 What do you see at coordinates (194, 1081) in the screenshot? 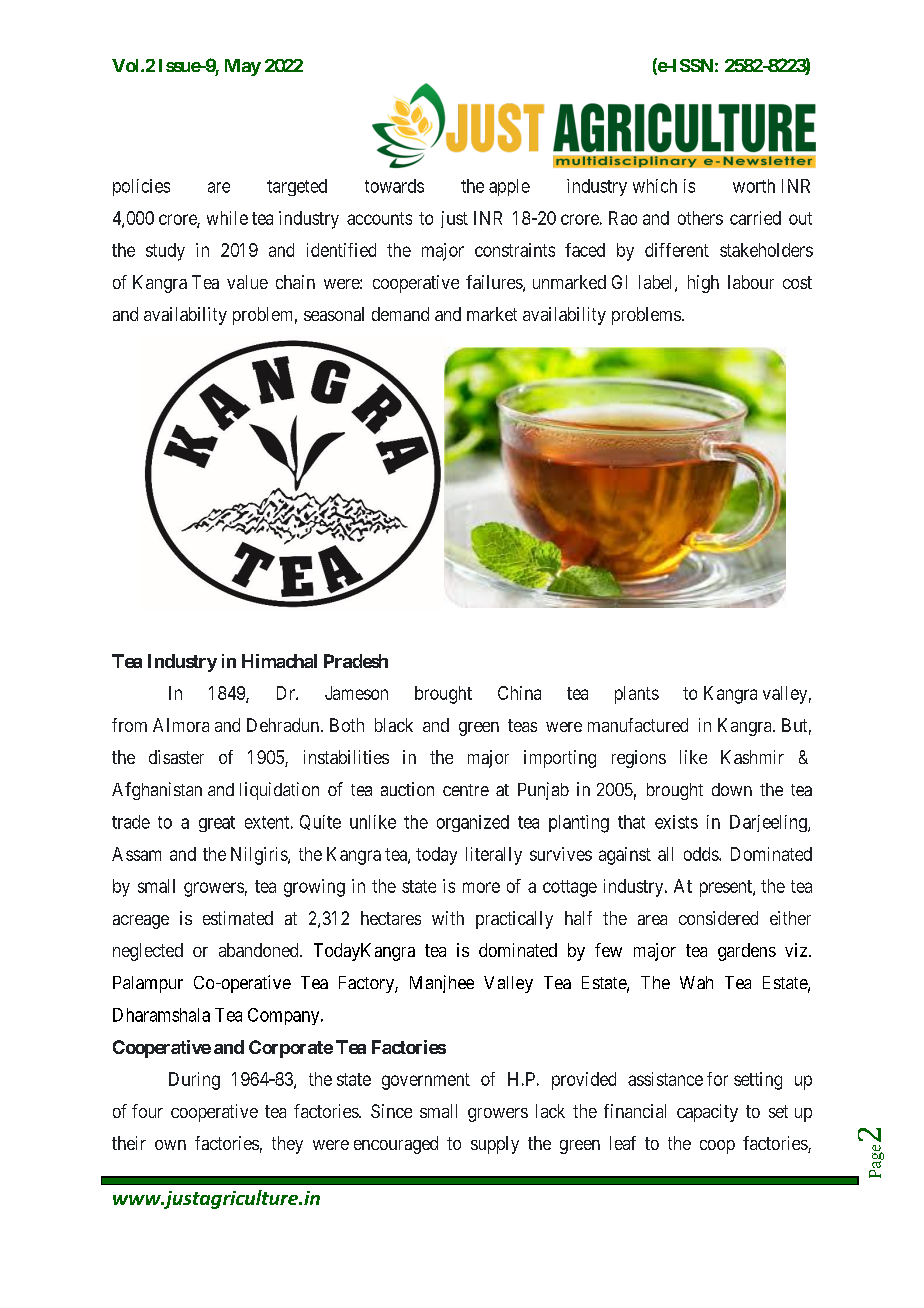
I see `During` at bounding box center [194, 1081].
